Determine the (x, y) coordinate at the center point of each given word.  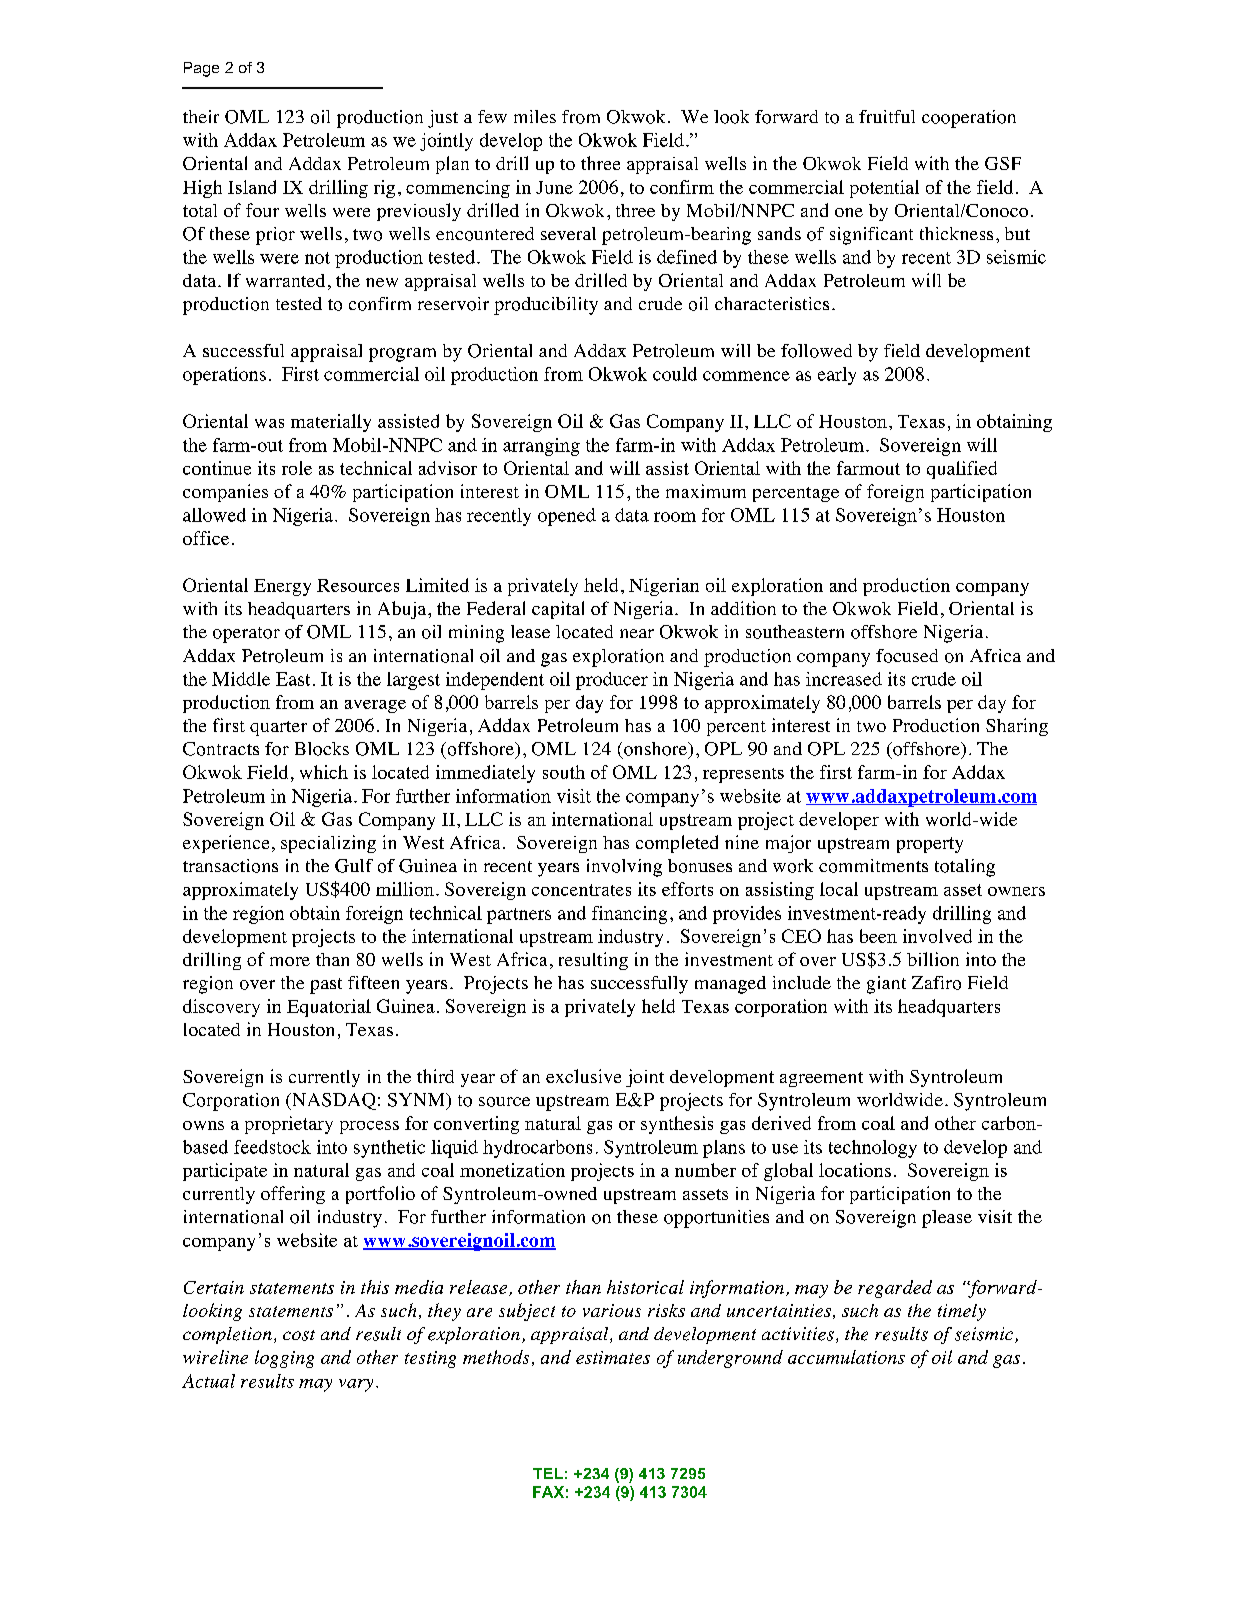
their (201, 116)
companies (225, 493)
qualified (962, 470)
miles (535, 116)
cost (299, 1335)
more (290, 961)
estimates (613, 1357)
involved (937, 936)
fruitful (887, 116)
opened (567, 517)
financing (629, 915)
